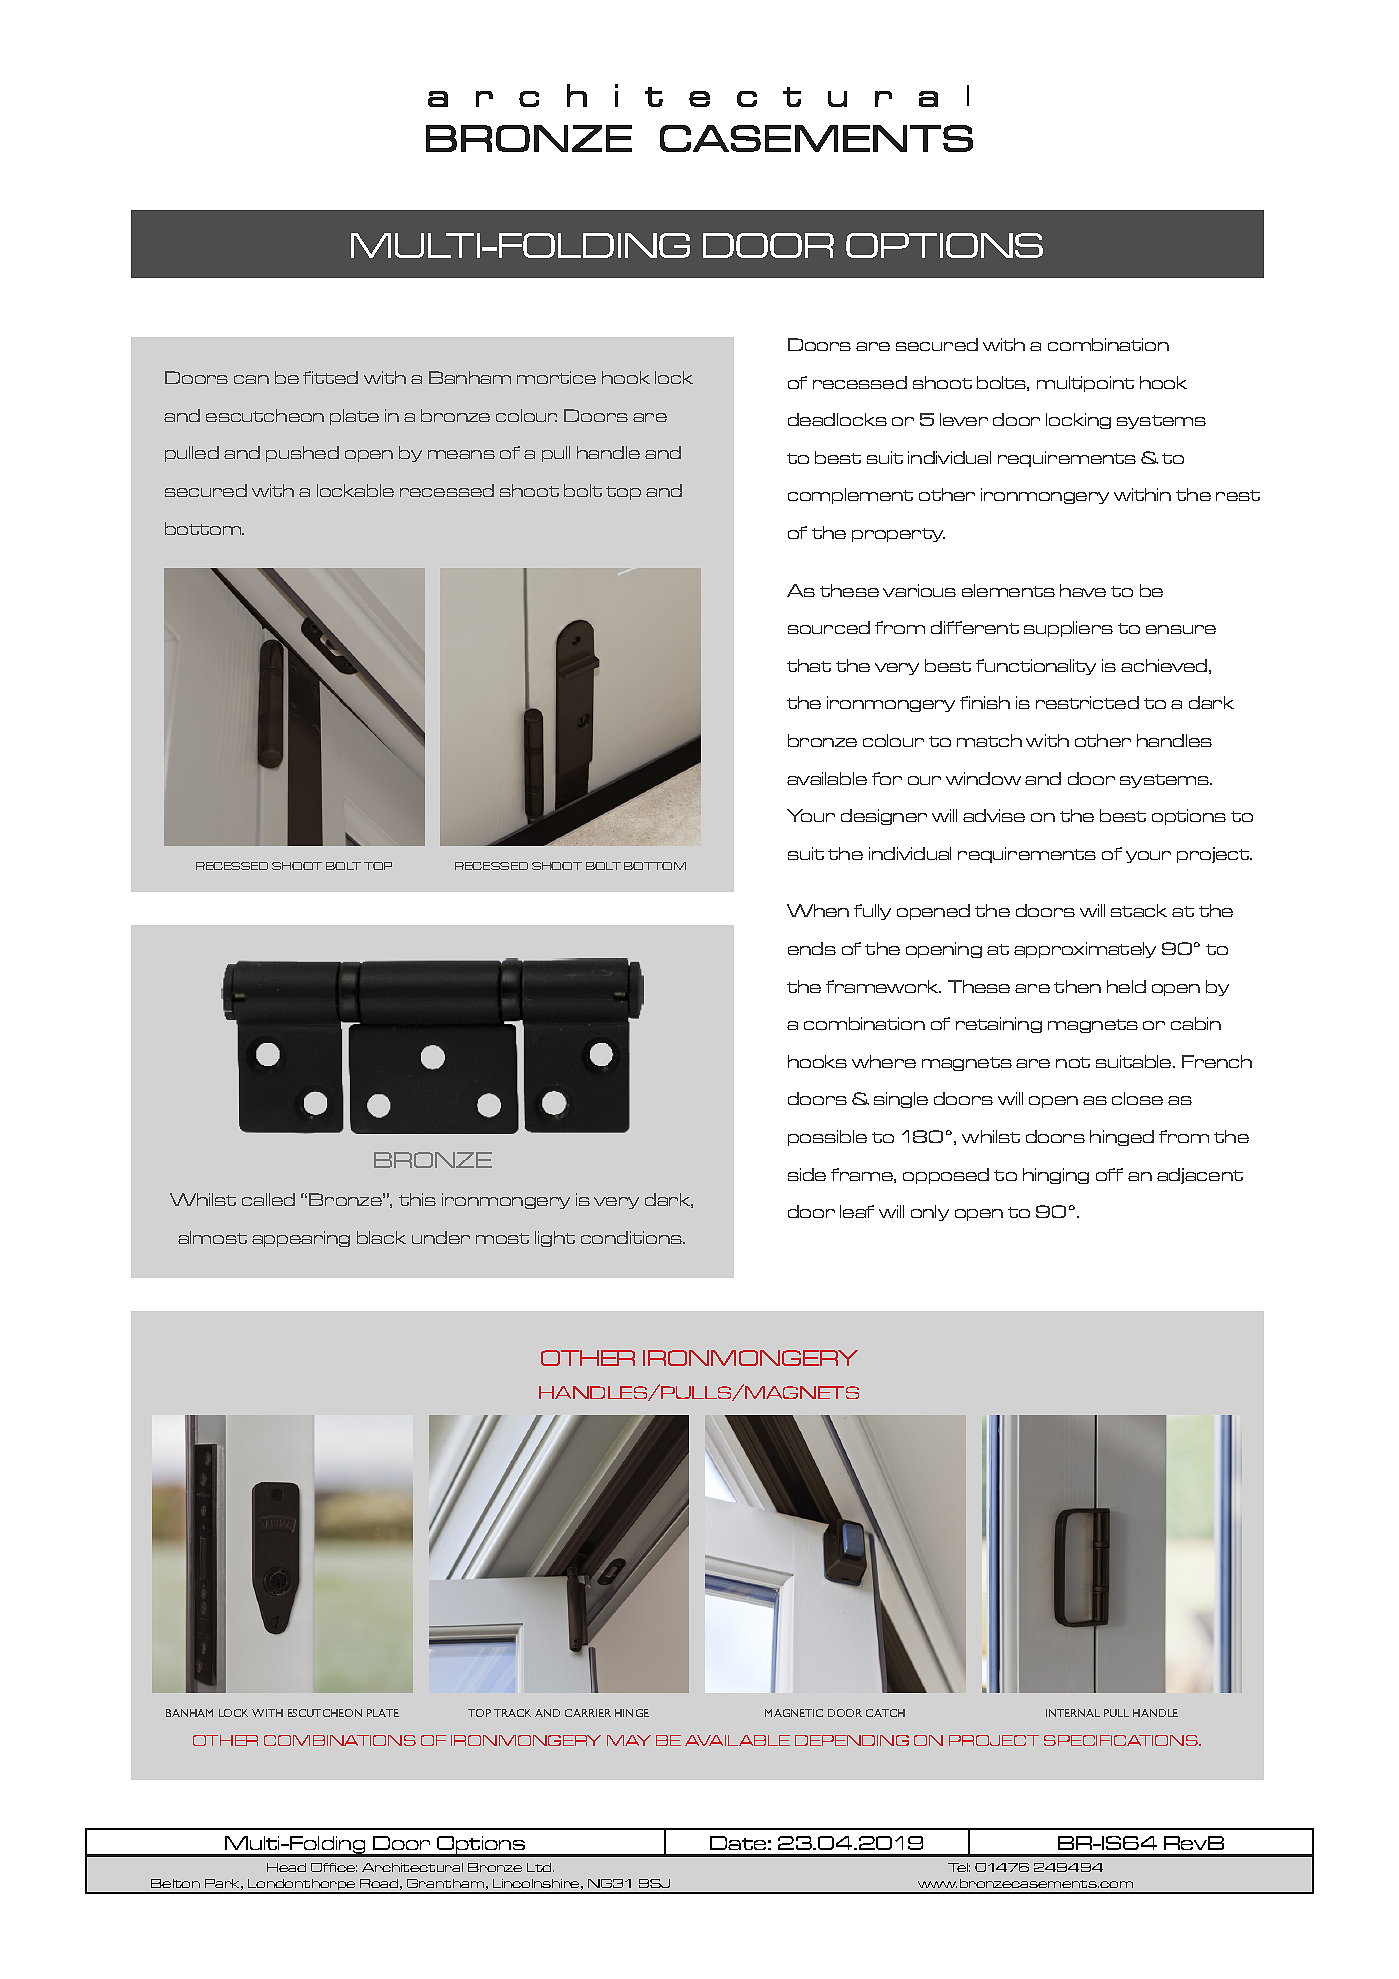 The height and width of the image is (1979, 1399). Describe the element at coordinates (412, 1867) in the image. I see `Architectural` at that location.
